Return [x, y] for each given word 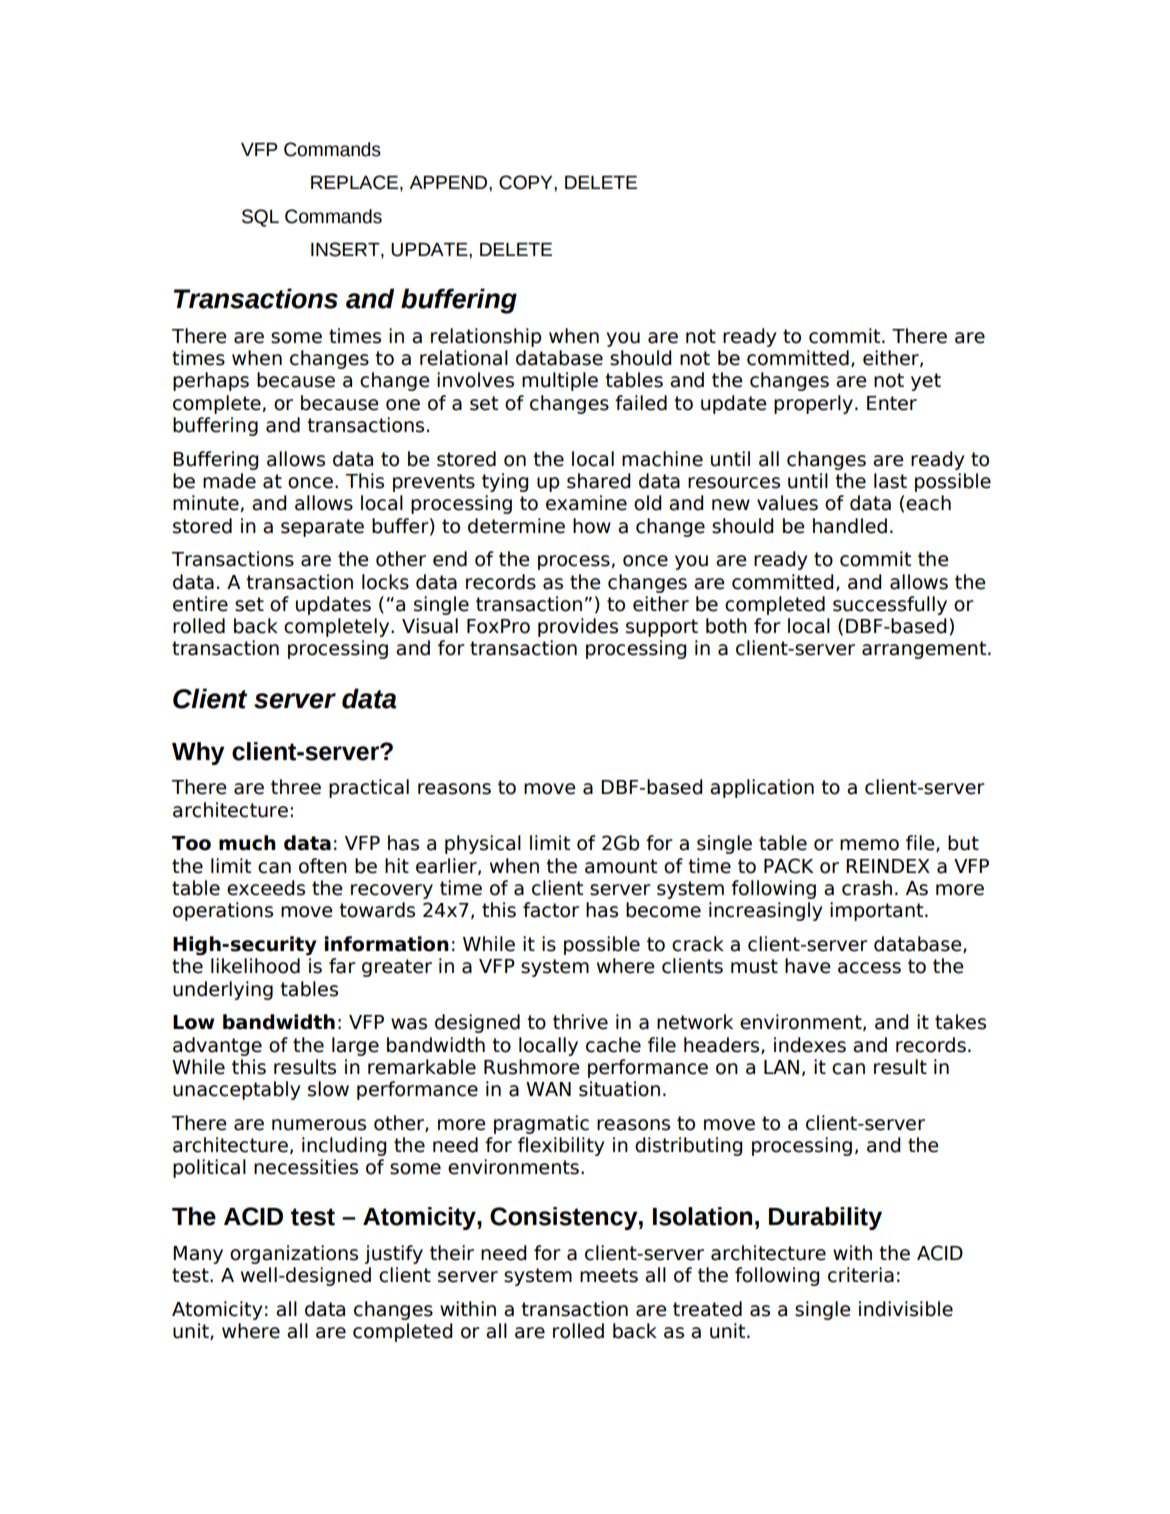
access [869, 968]
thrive [580, 1022]
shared [598, 481]
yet [926, 382]
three [296, 787]
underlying [223, 990]
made [229, 481]
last [890, 481]
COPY [527, 182]
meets [609, 1275]
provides [578, 627]
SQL [260, 218]
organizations [294, 1254]
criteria [861, 1275]
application [762, 788]
